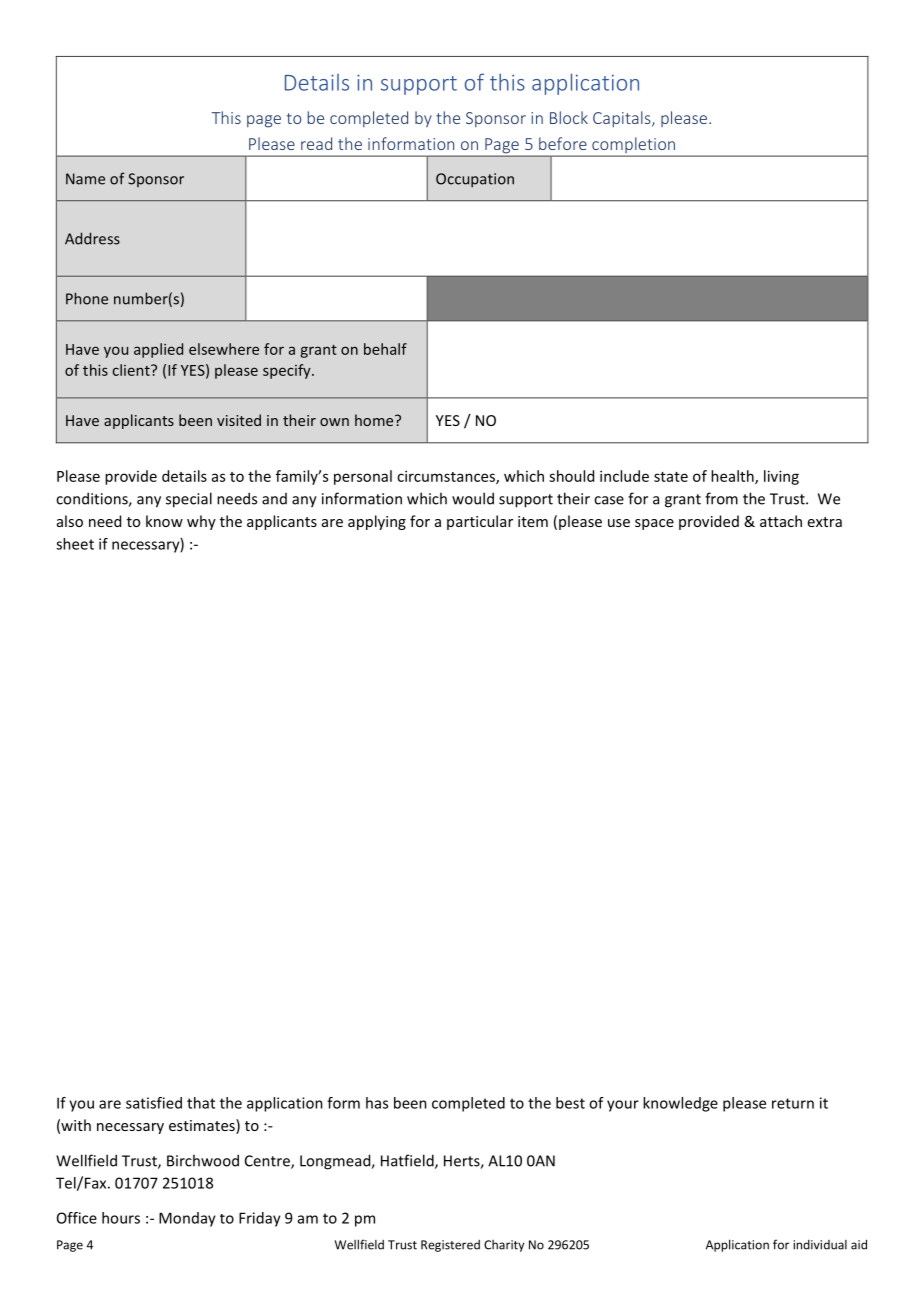  Describe the element at coordinates (781, 477) in the image. I see `living` at that location.
